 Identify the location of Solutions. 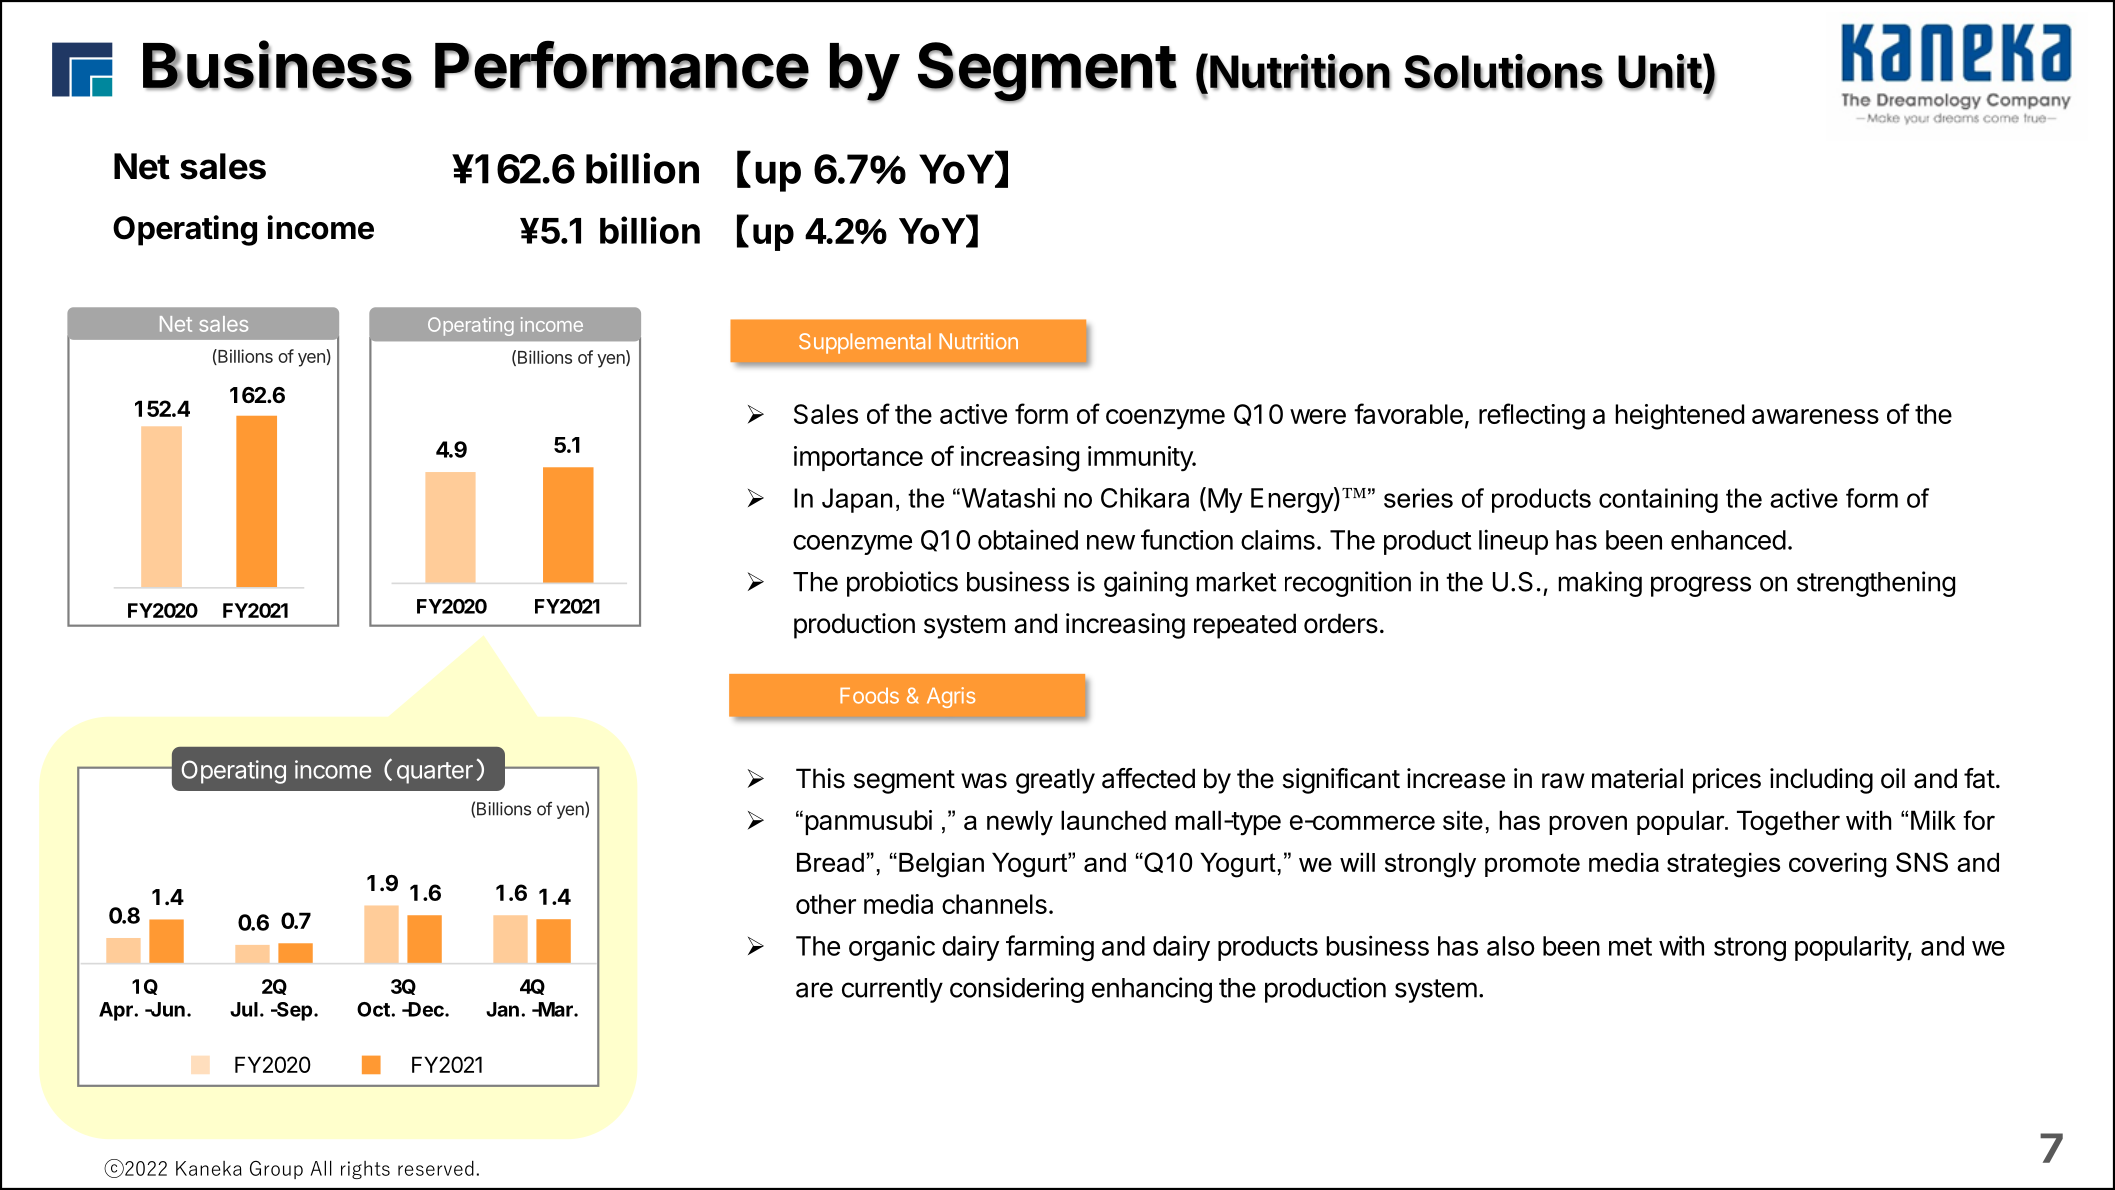
(1503, 72).
